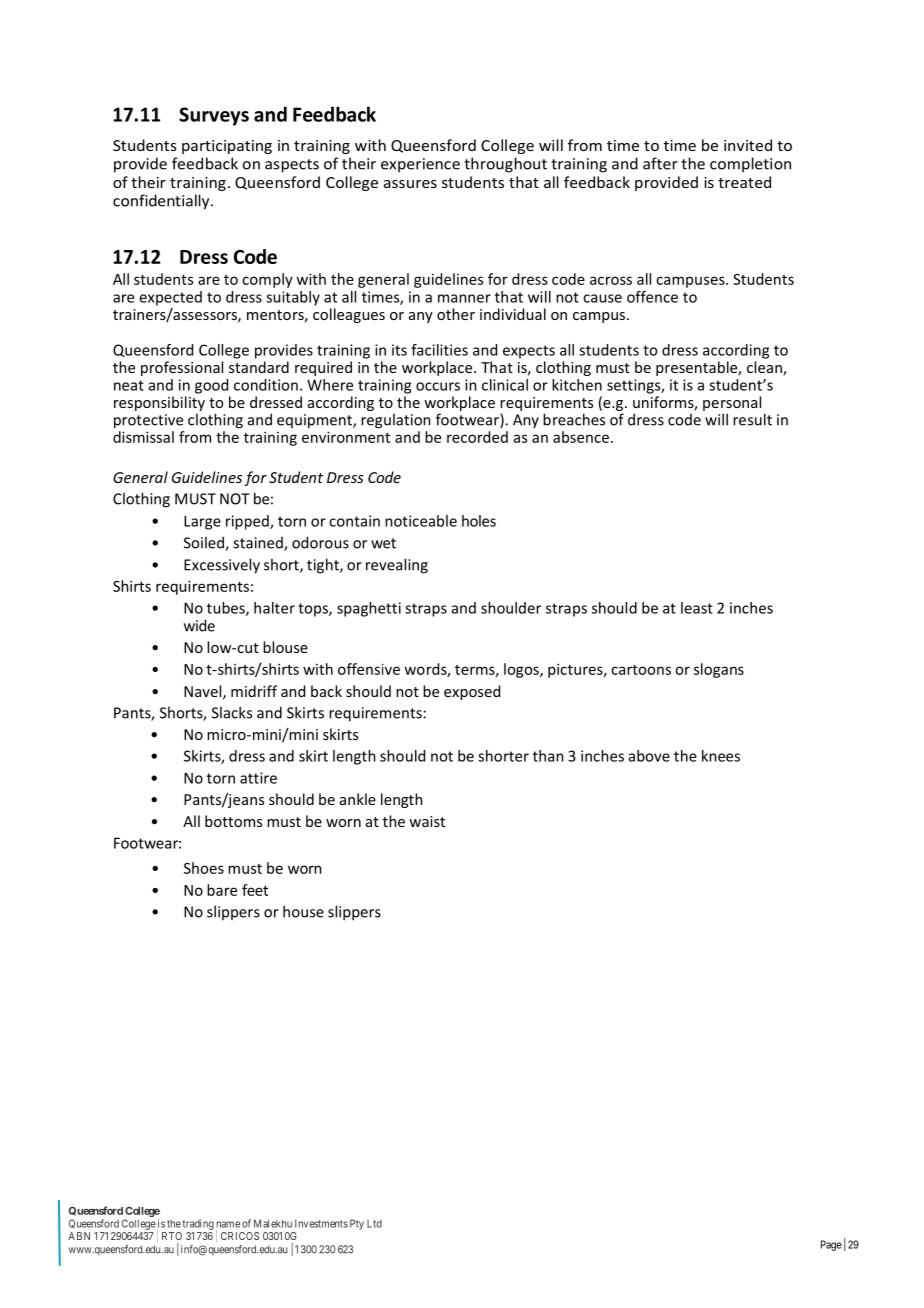 This page has width=924, height=1308. Describe the element at coordinates (752, 419) in the page. I see `result` at that location.
